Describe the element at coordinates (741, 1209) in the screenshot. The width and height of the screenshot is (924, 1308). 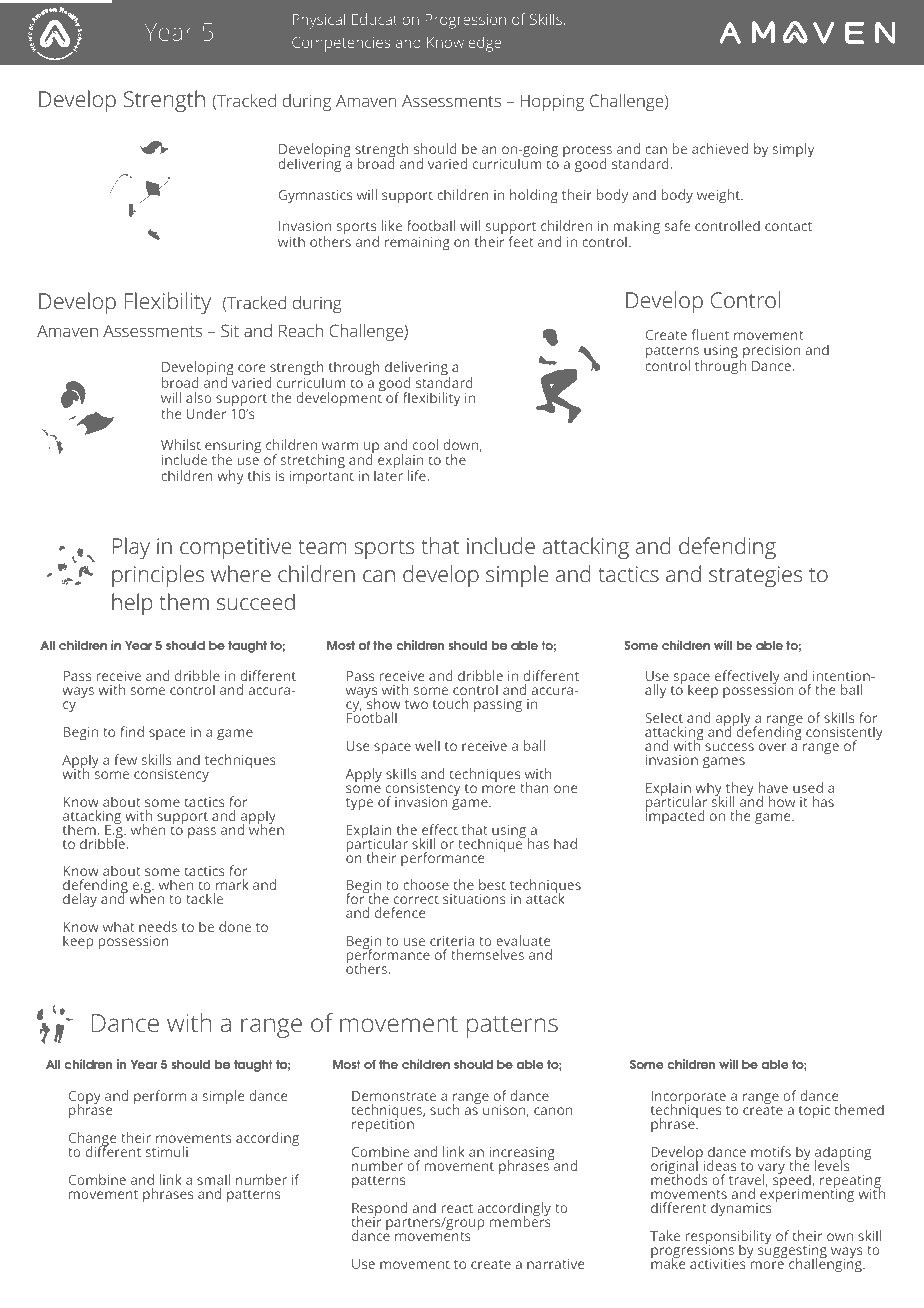
I see `dynamics` at that location.
